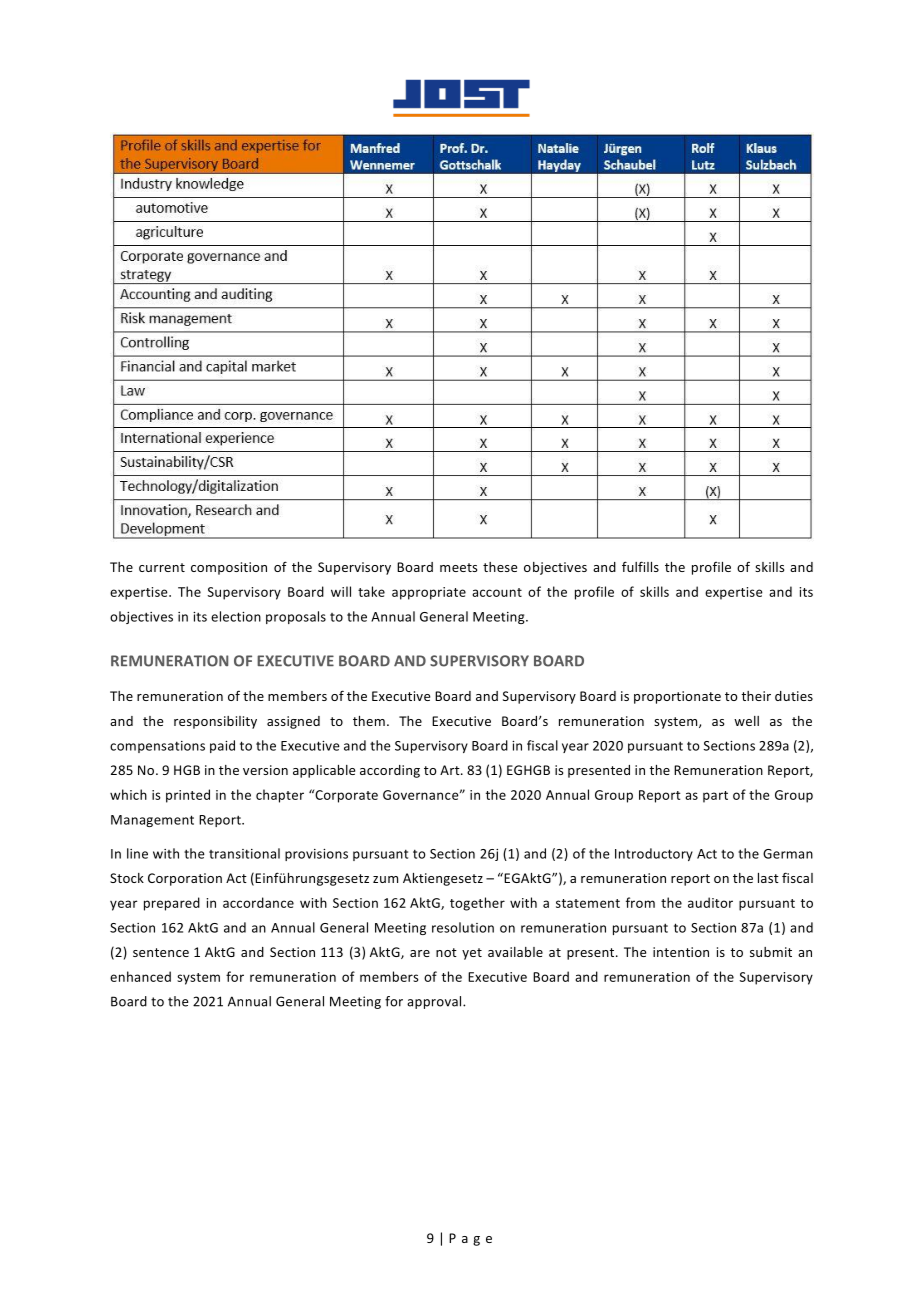 This screenshot has height=1308, width=924. What do you see at coordinates (244, 853) in the screenshot?
I see `transitional` at bounding box center [244, 853].
